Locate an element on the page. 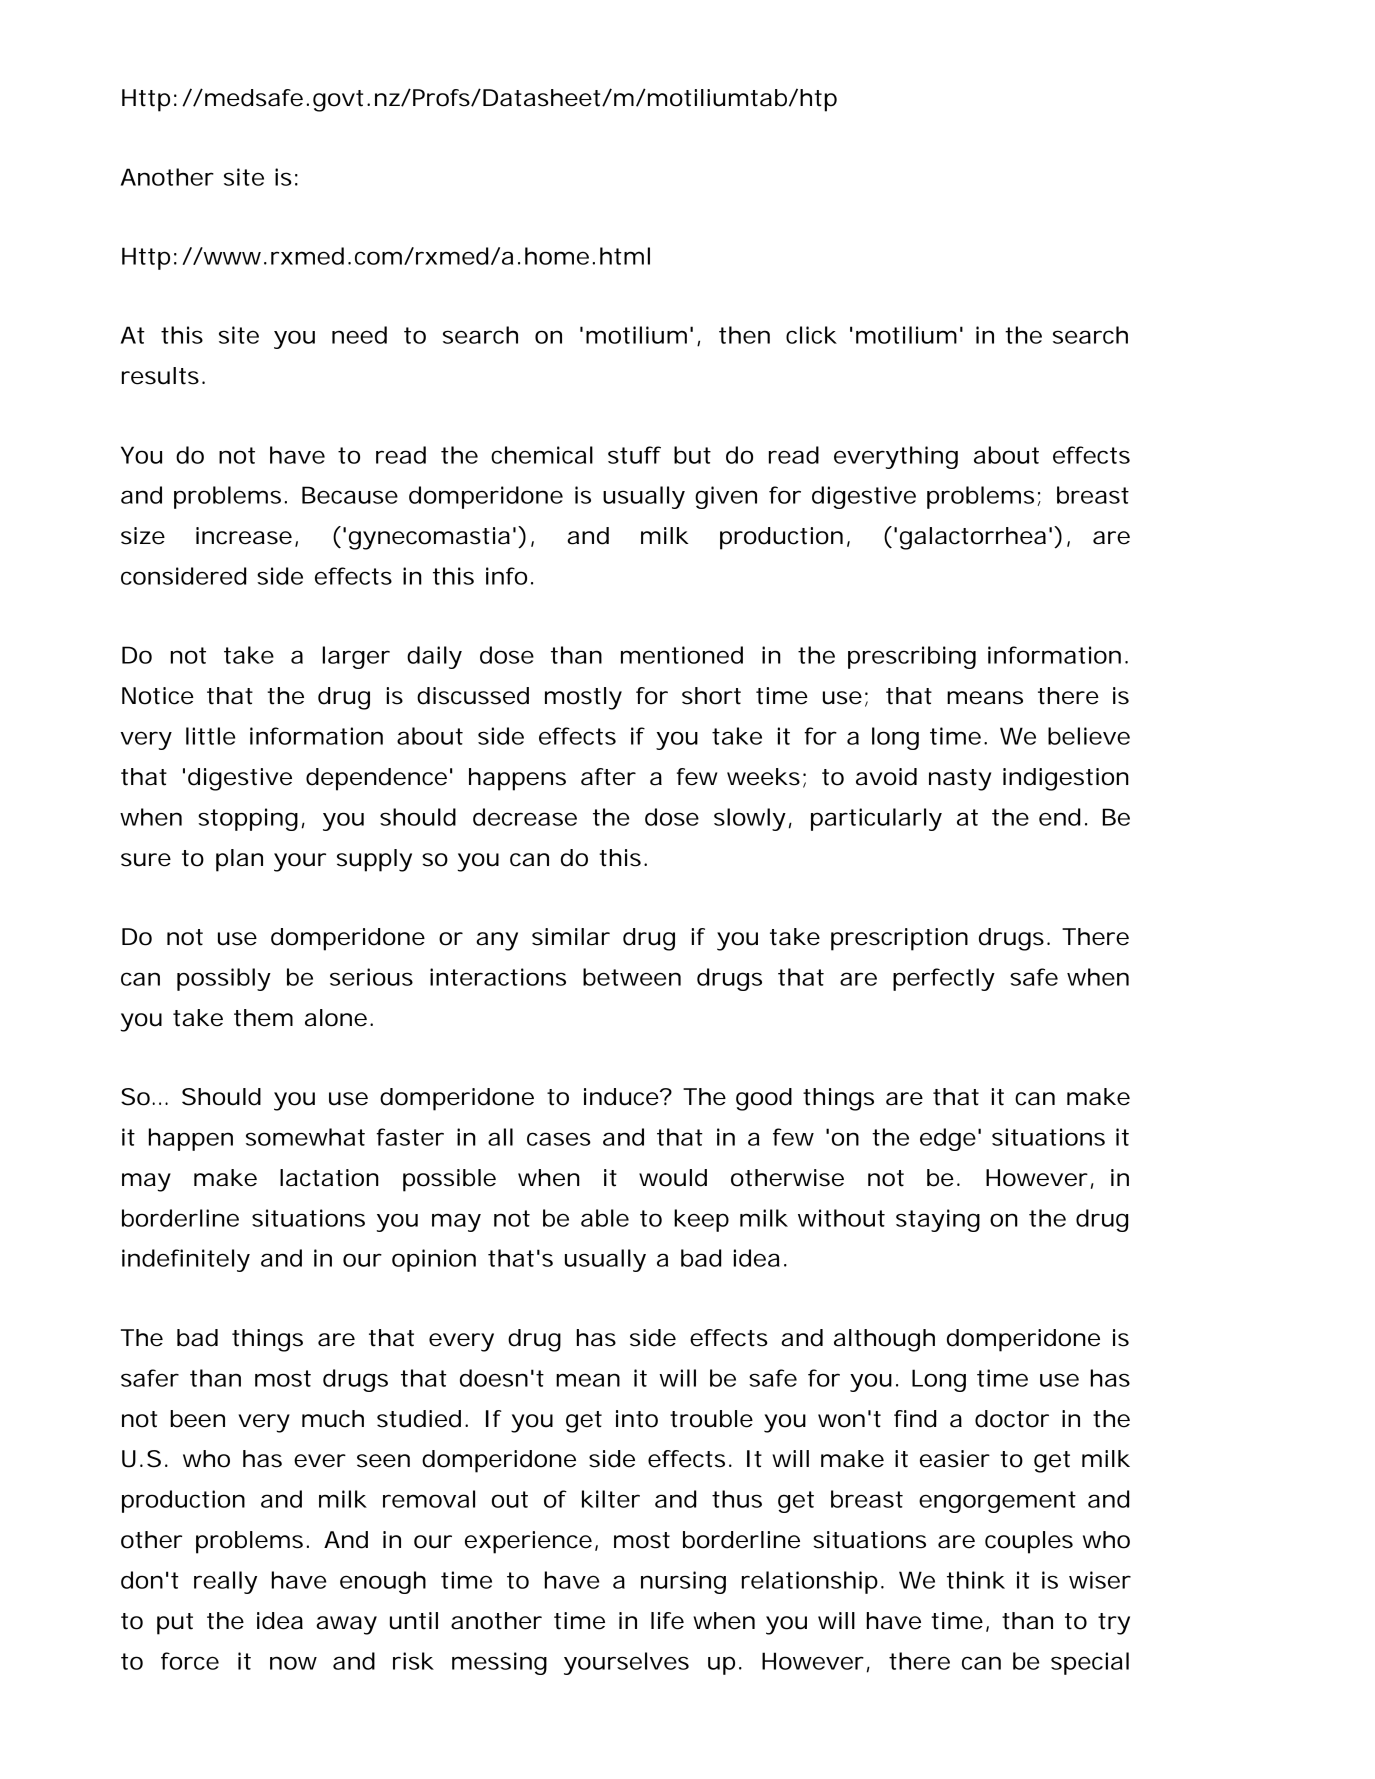 This image has width=1375, height=1779. stopping is located at coordinates (251, 819).
